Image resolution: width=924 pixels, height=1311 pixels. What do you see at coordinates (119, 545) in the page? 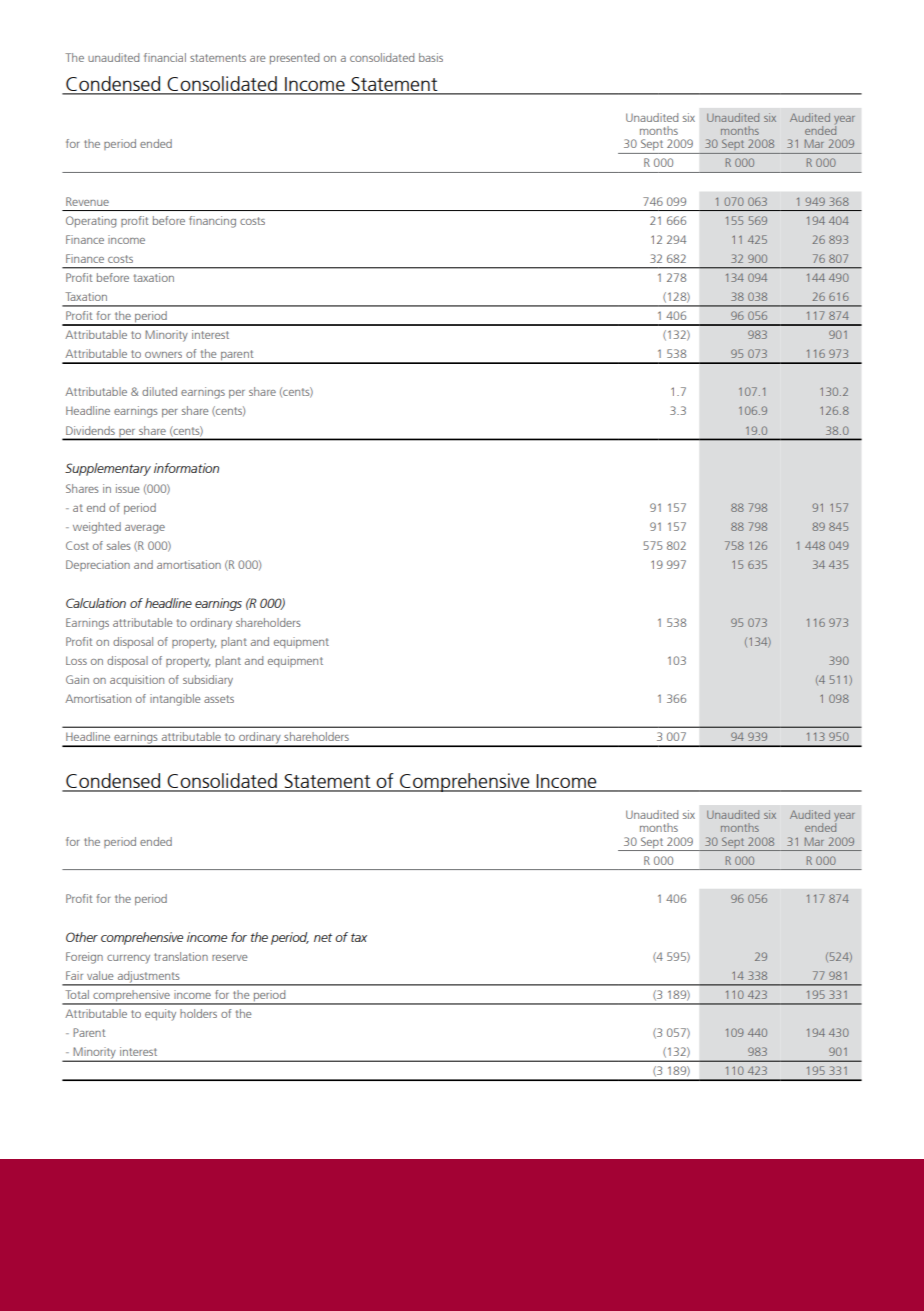
I see `sales` at bounding box center [119, 545].
